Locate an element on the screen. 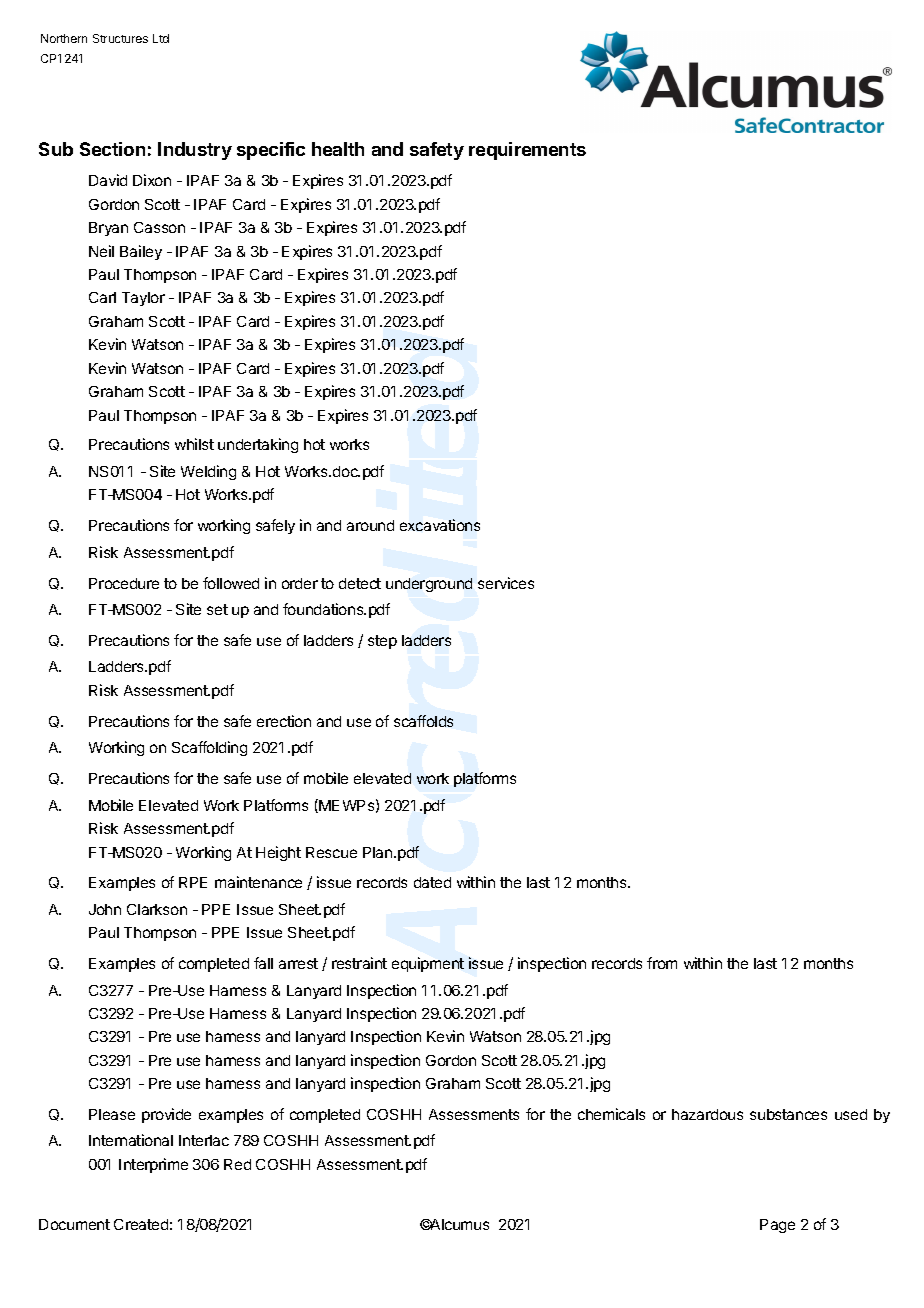  requirements is located at coordinates (527, 151).
